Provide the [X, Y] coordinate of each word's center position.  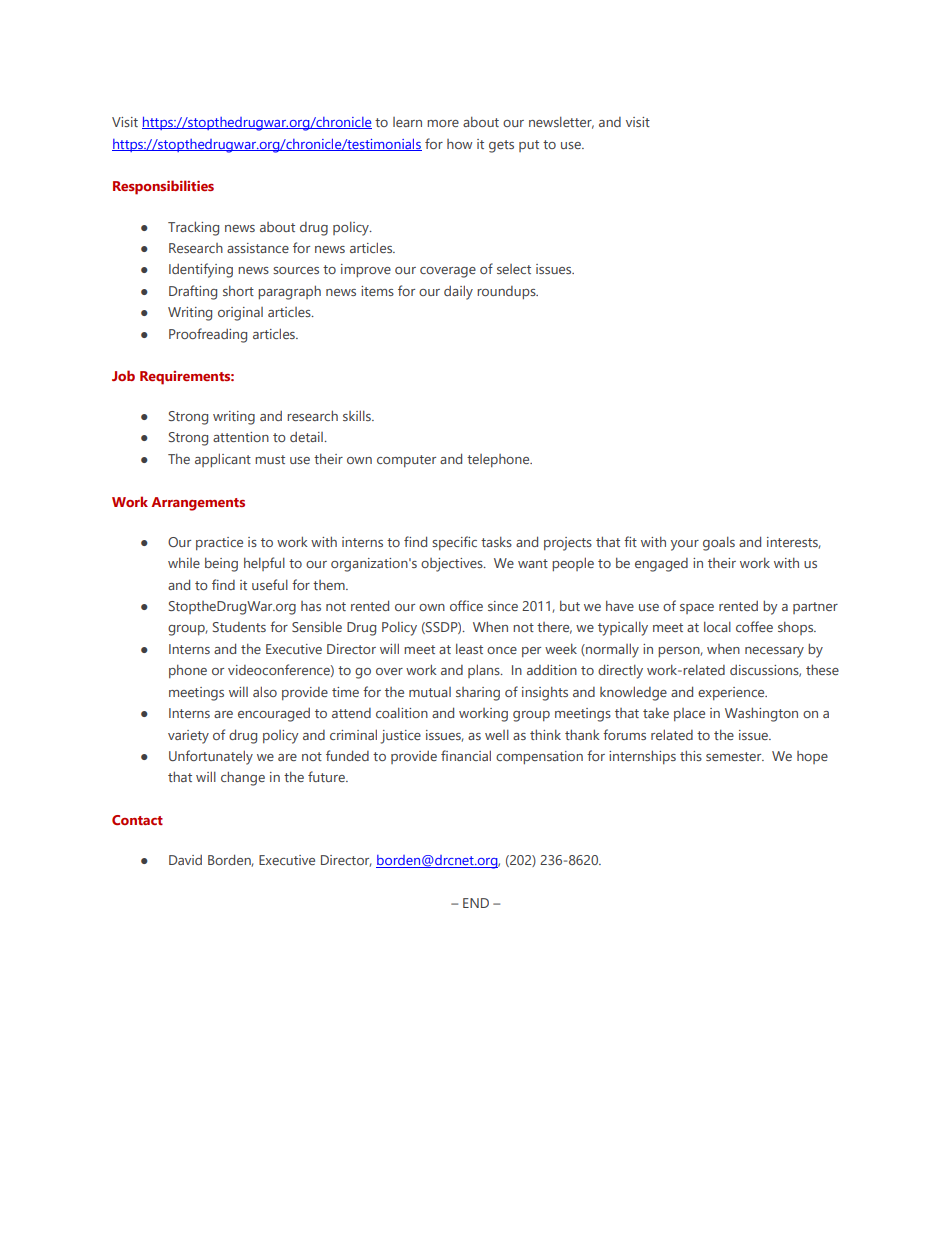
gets [501, 146]
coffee [754, 626]
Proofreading [208, 335]
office [466, 605]
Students [239, 627]
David [185, 860]
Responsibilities [163, 187]
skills [358, 415]
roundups [507, 292]
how [459, 144]
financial [466, 755]
